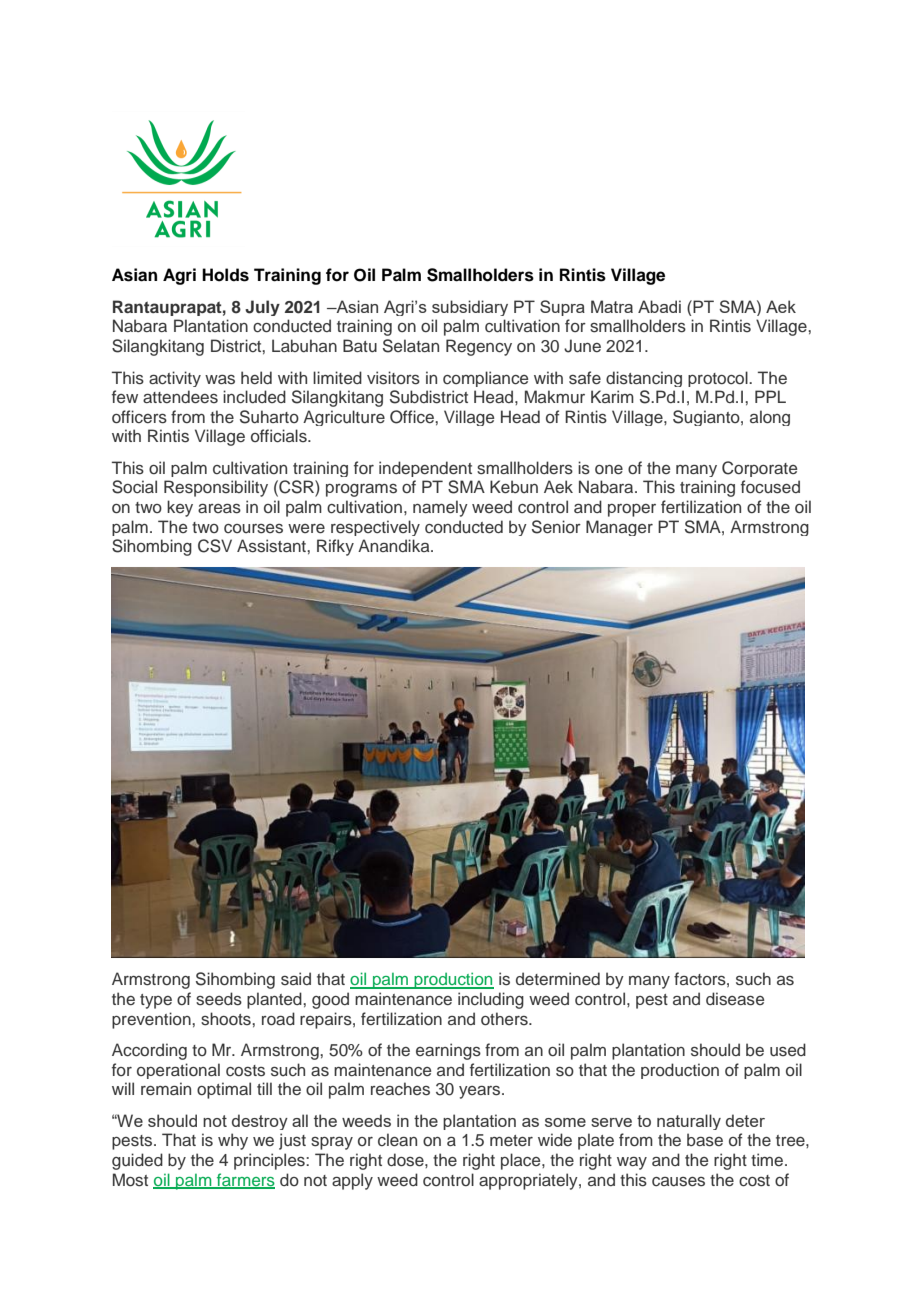  What do you see at coordinates (375, 528) in the image?
I see `respectively` at bounding box center [375, 528].
